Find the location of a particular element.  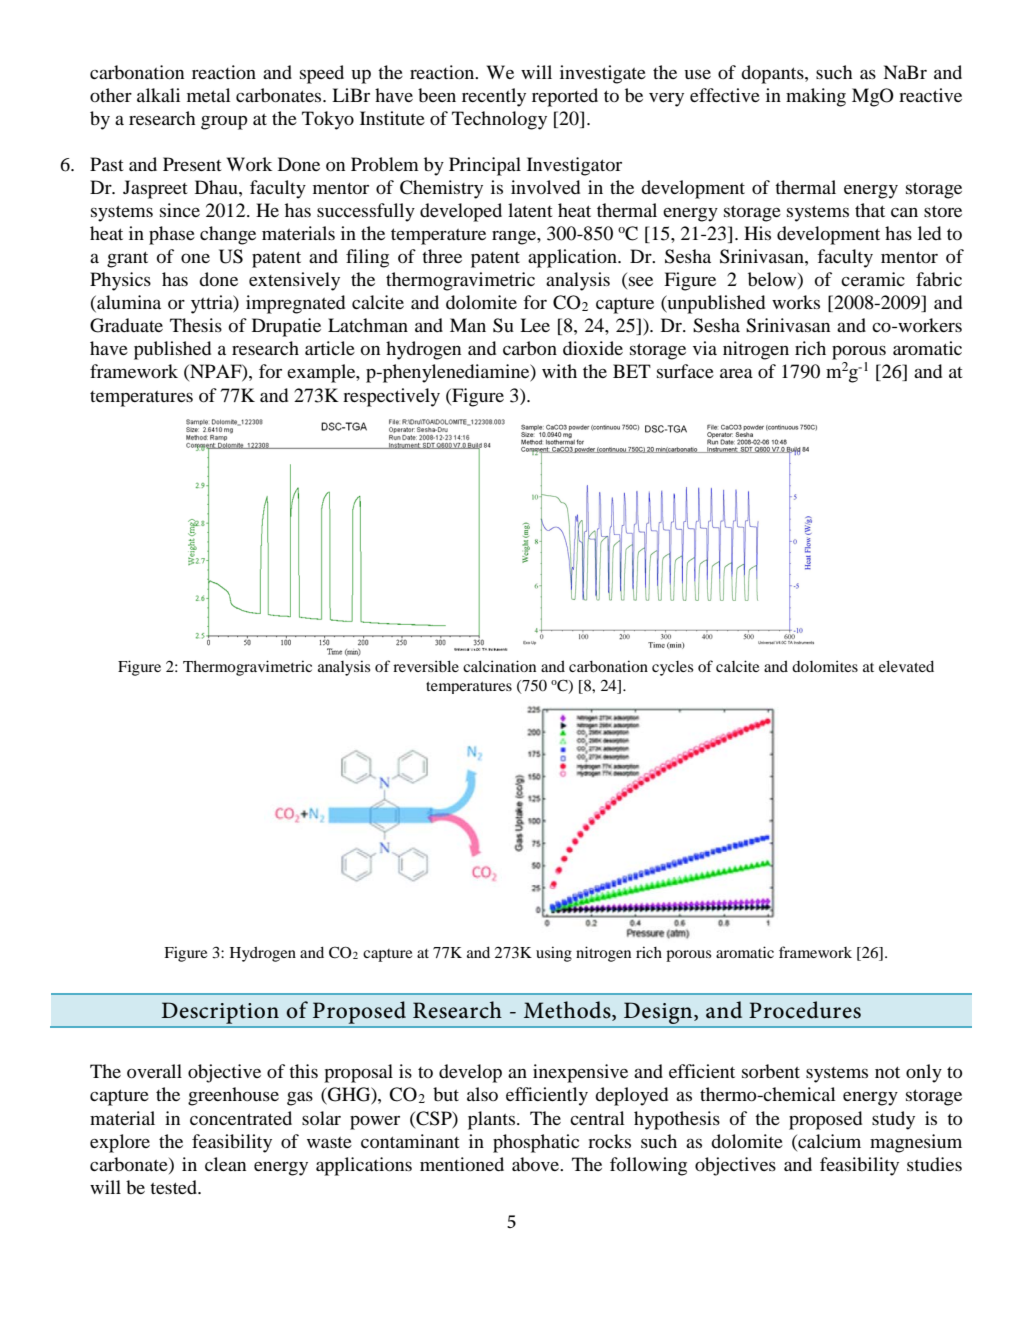

area is located at coordinates (736, 373).
